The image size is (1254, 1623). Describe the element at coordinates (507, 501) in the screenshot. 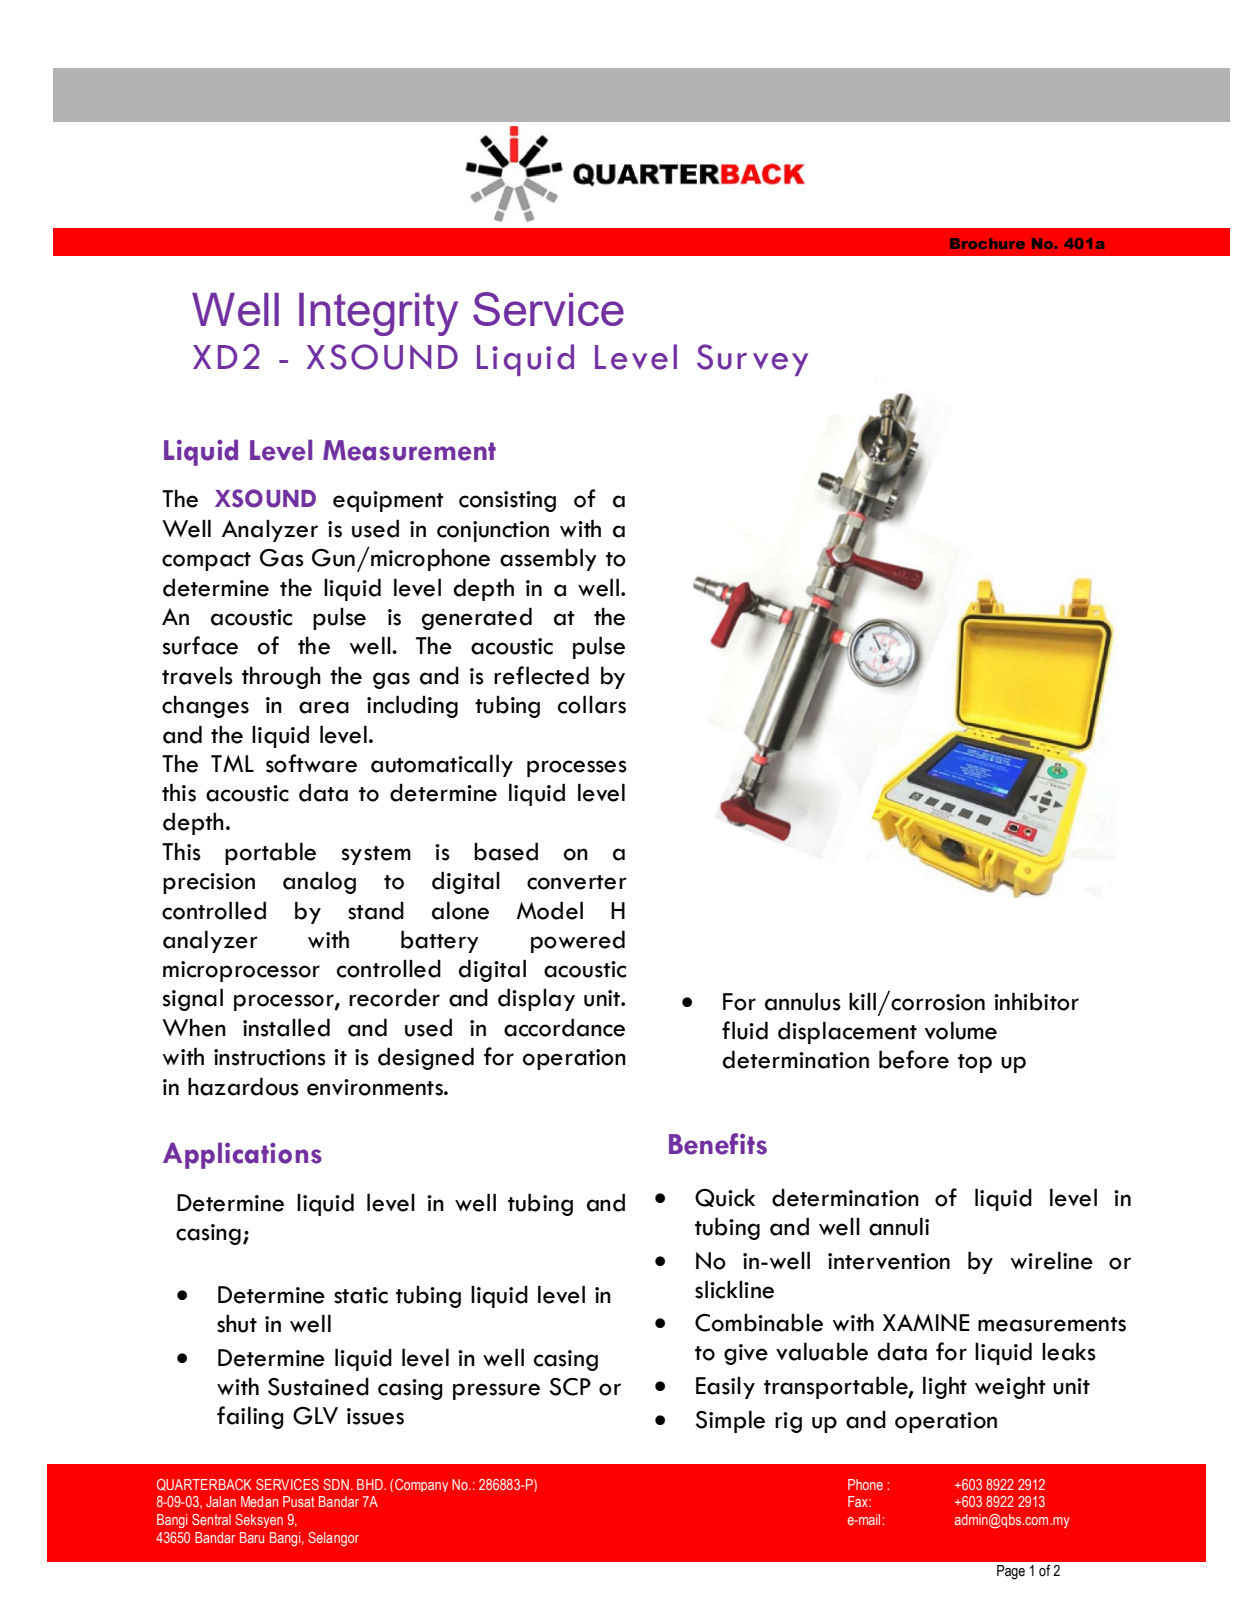

I see `consisting` at that location.
